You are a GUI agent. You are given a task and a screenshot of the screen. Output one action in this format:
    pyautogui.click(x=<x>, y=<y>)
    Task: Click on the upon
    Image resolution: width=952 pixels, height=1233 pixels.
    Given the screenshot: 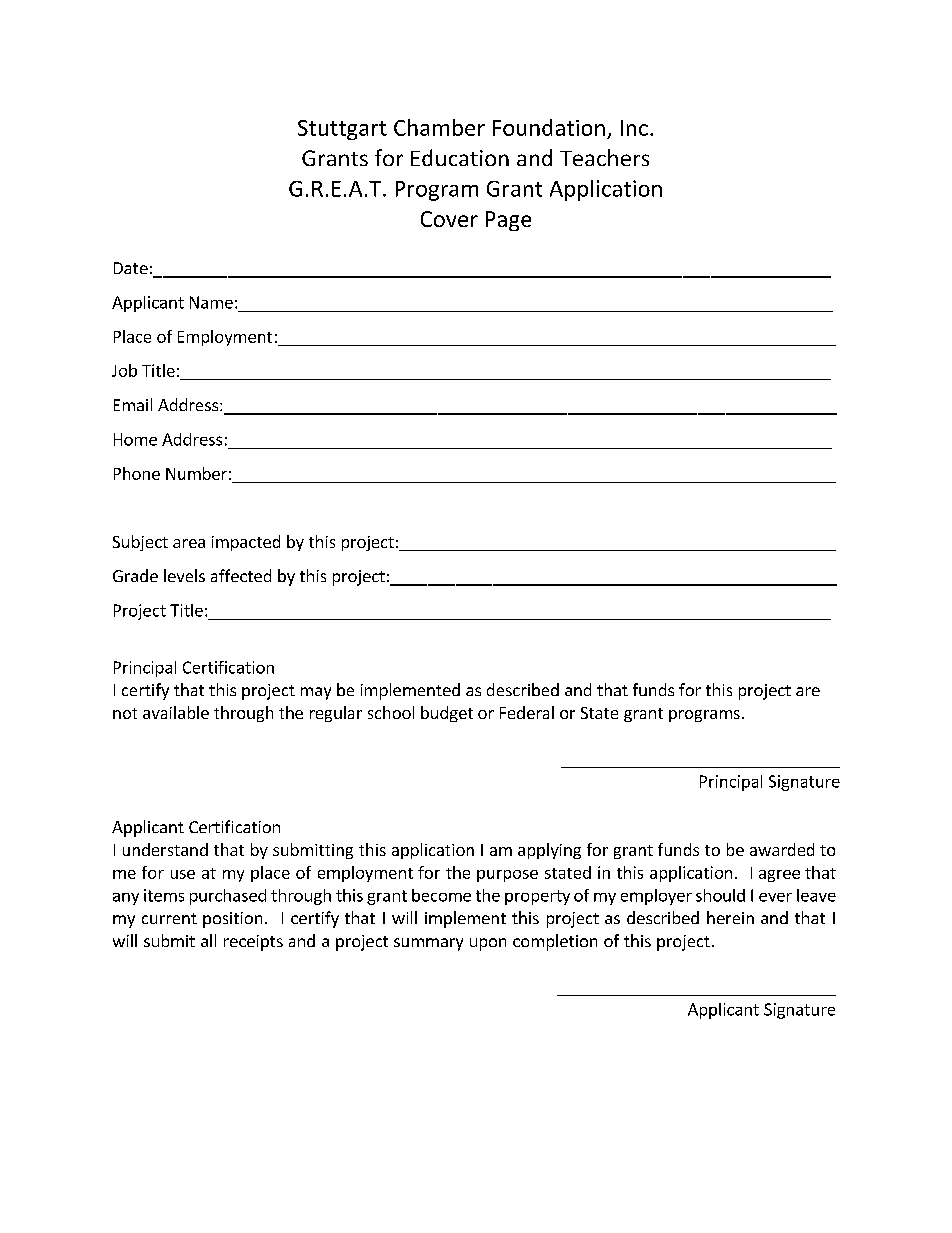 What is the action you would take?
    pyautogui.click(x=488, y=944)
